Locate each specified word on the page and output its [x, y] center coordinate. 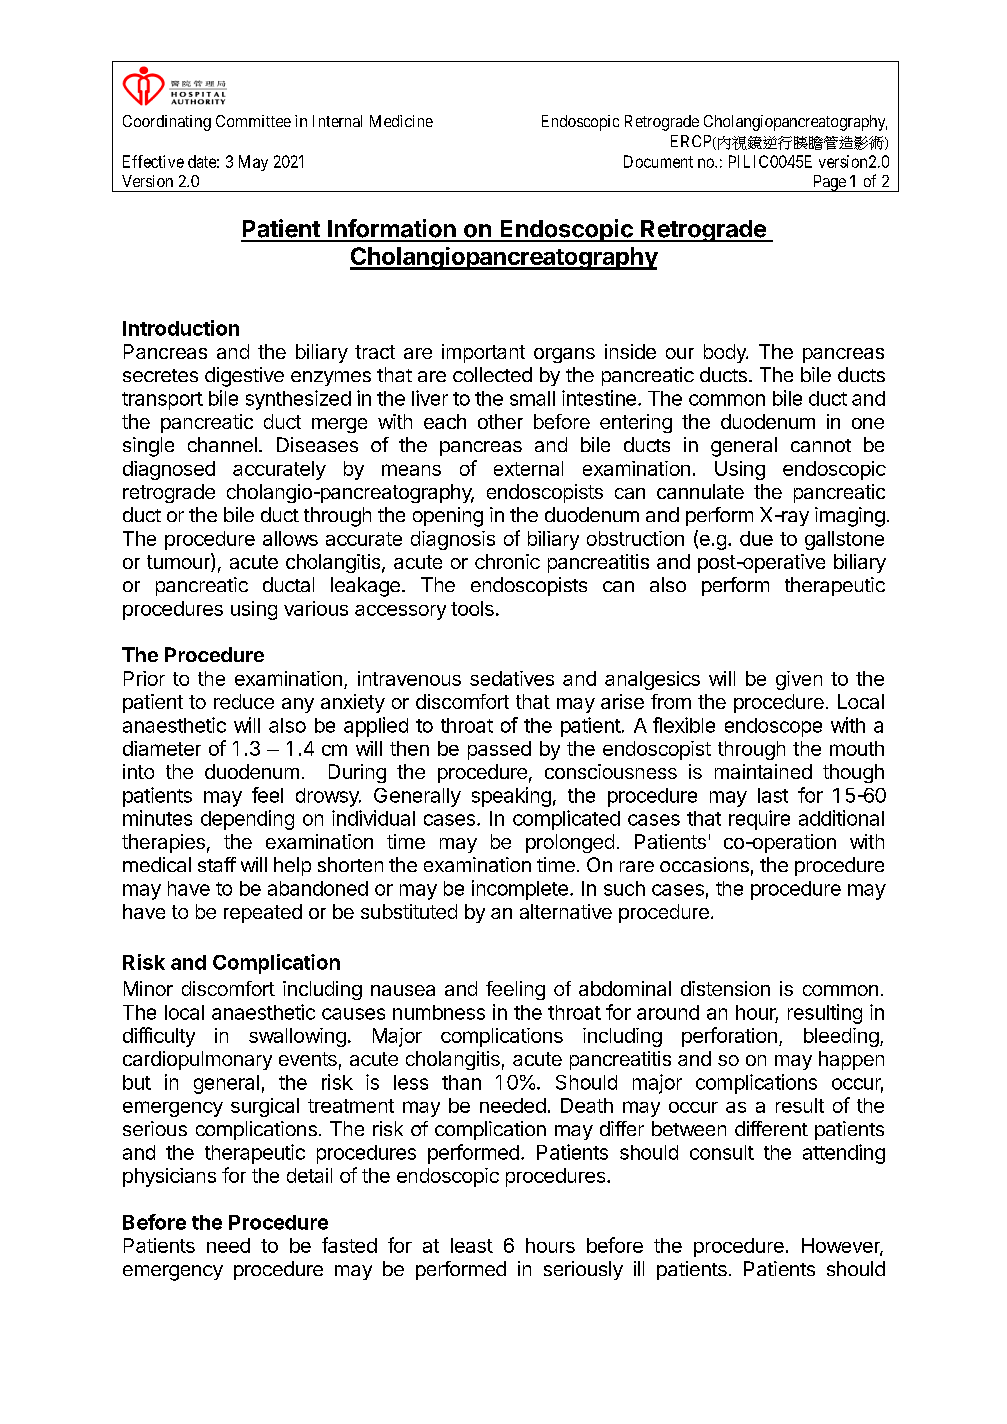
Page [829, 183]
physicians [169, 1177]
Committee [253, 121]
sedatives [512, 678]
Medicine [401, 121]
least [472, 1245]
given [799, 680]
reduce [244, 701]
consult [722, 1152]
